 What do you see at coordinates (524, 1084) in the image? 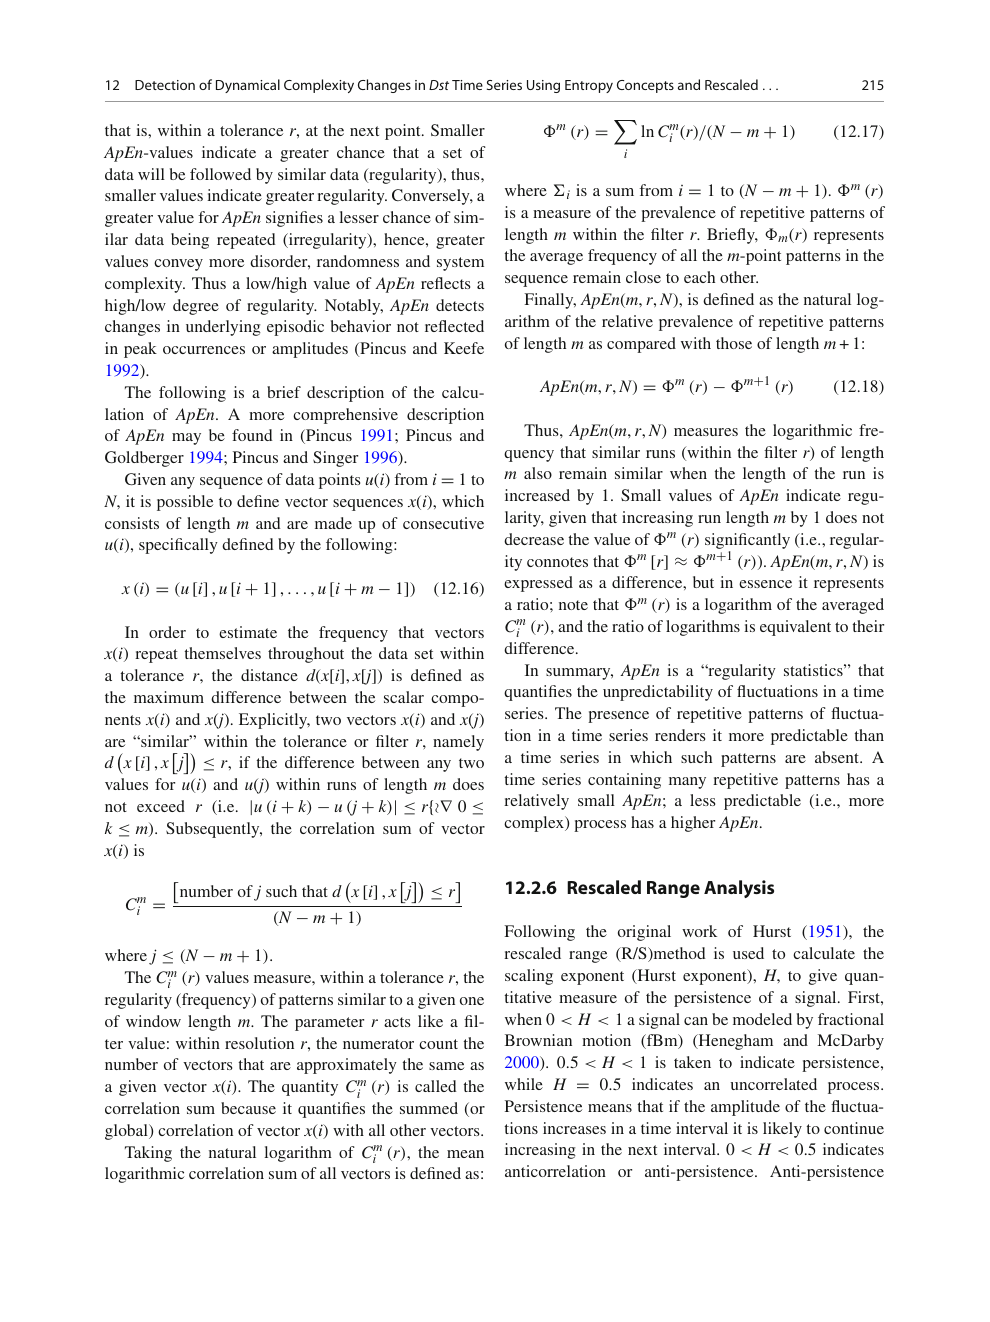
I see `while` at bounding box center [524, 1084].
